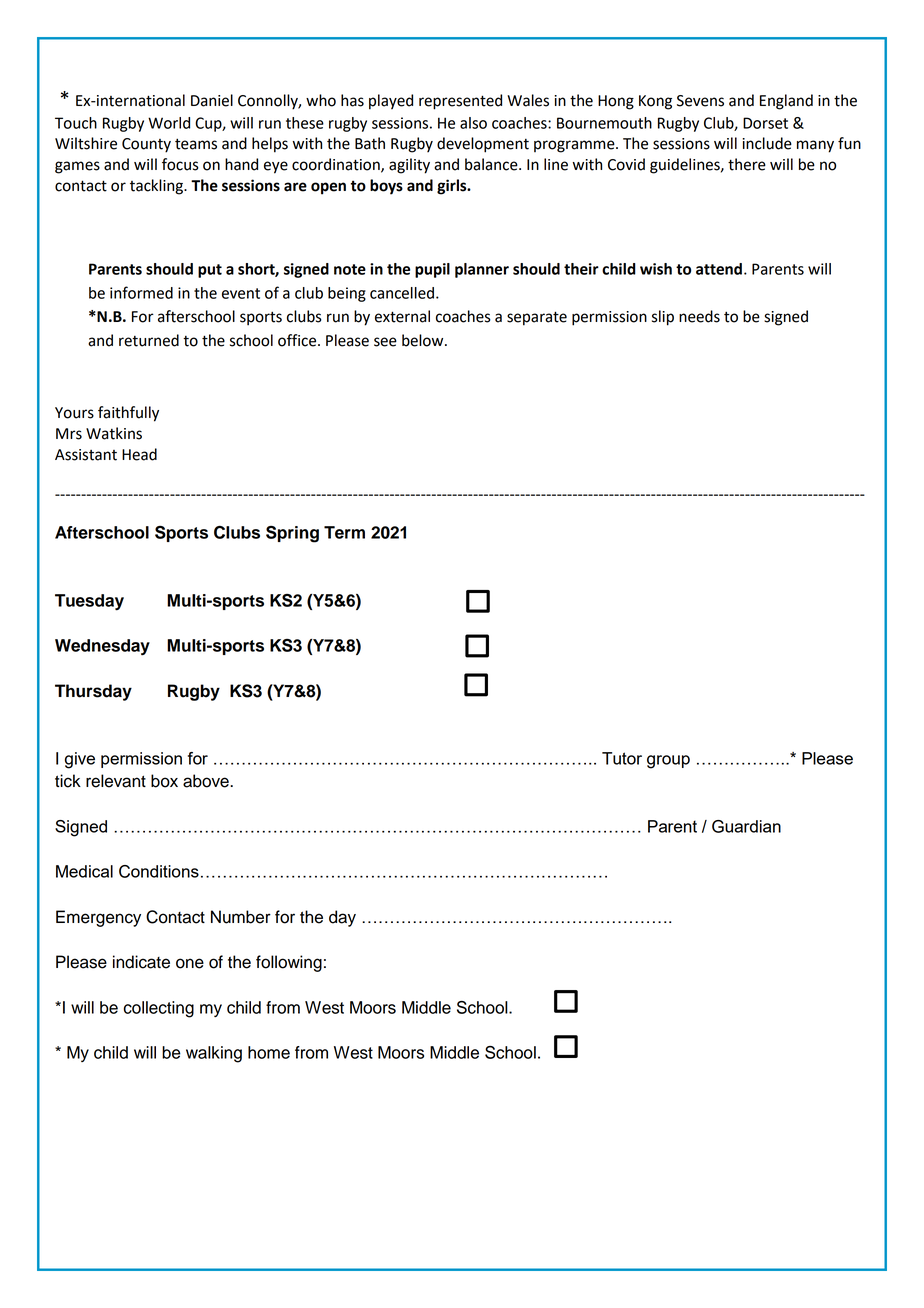 The image size is (924, 1308). What do you see at coordinates (164, 781) in the screenshot?
I see `box` at bounding box center [164, 781].
